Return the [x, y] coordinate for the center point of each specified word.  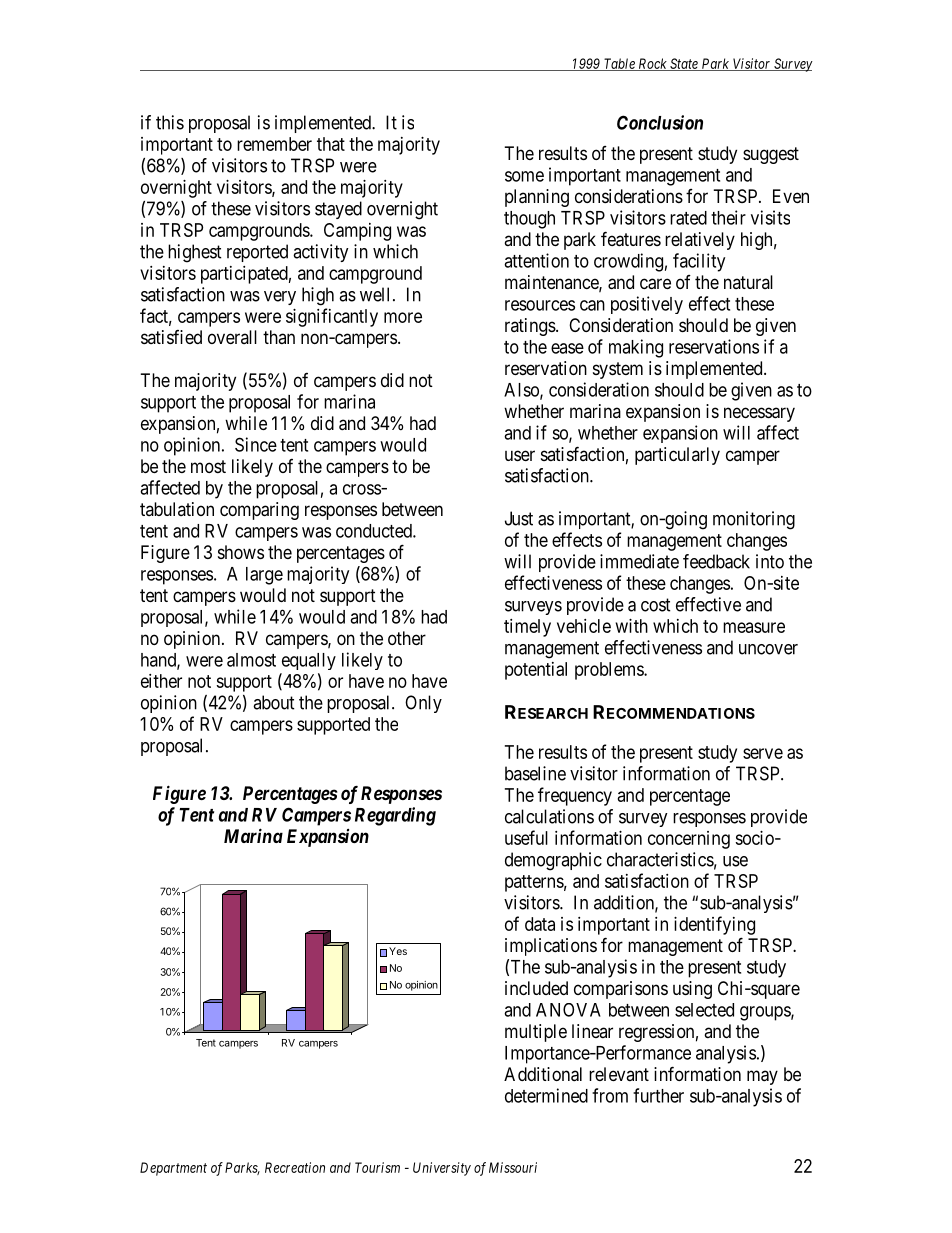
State [684, 64]
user [520, 455]
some [524, 176]
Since [256, 444]
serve [763, 753]
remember [274, 144]
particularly [677, 456]
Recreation [295, 1167]
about [274, 702]
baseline [535, 773]
